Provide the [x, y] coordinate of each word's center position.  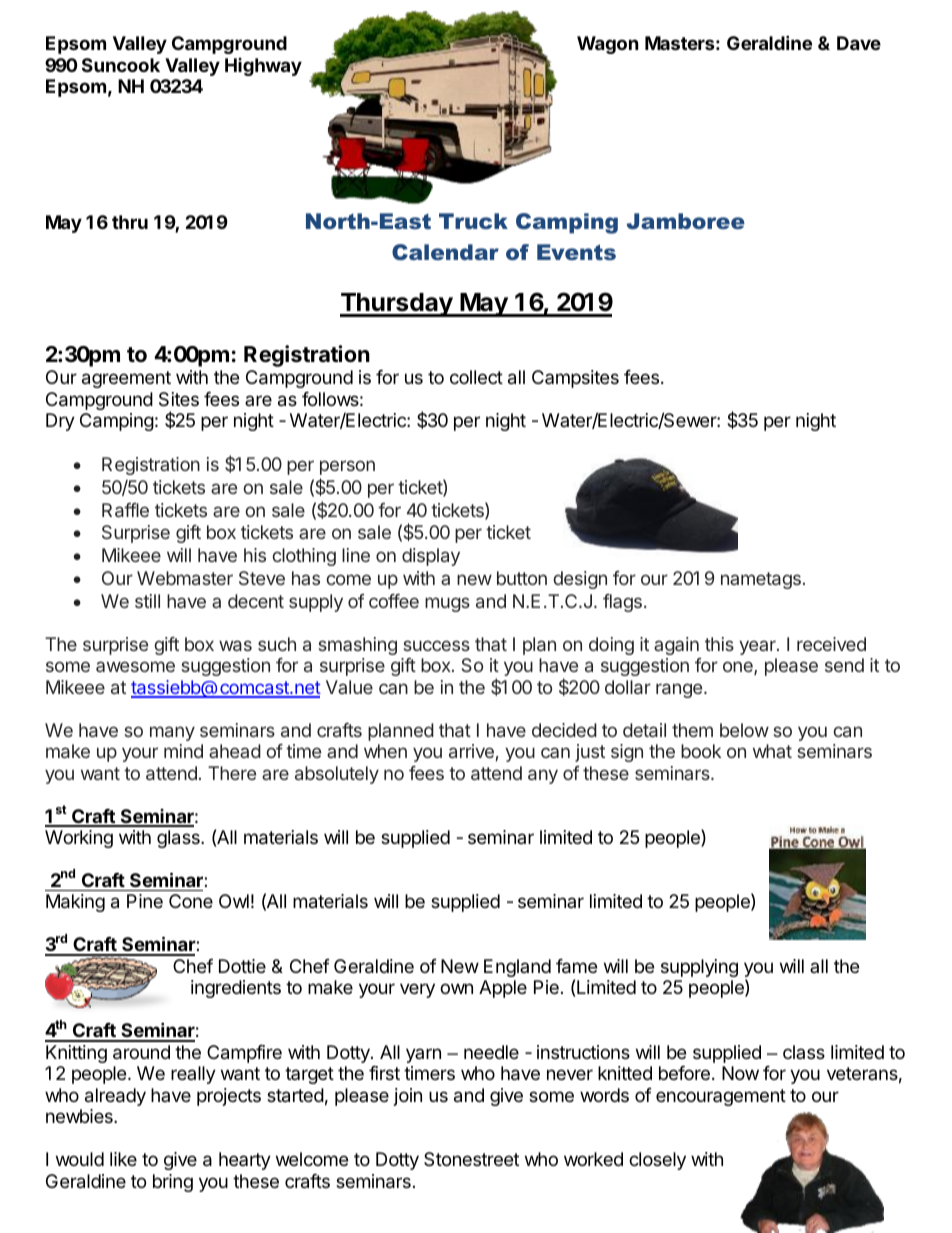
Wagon [608, 45]
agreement [126, 379]
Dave [859, 43]
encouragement [721, 1097]
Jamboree [686, 221]
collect [476, 377]
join [408, 1097]
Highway [263, 67]
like [123, 1159]
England [517, 968]
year [758, 647]
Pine [145, 901]
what [772, 751]
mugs [447, 604]
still [147, 601]
